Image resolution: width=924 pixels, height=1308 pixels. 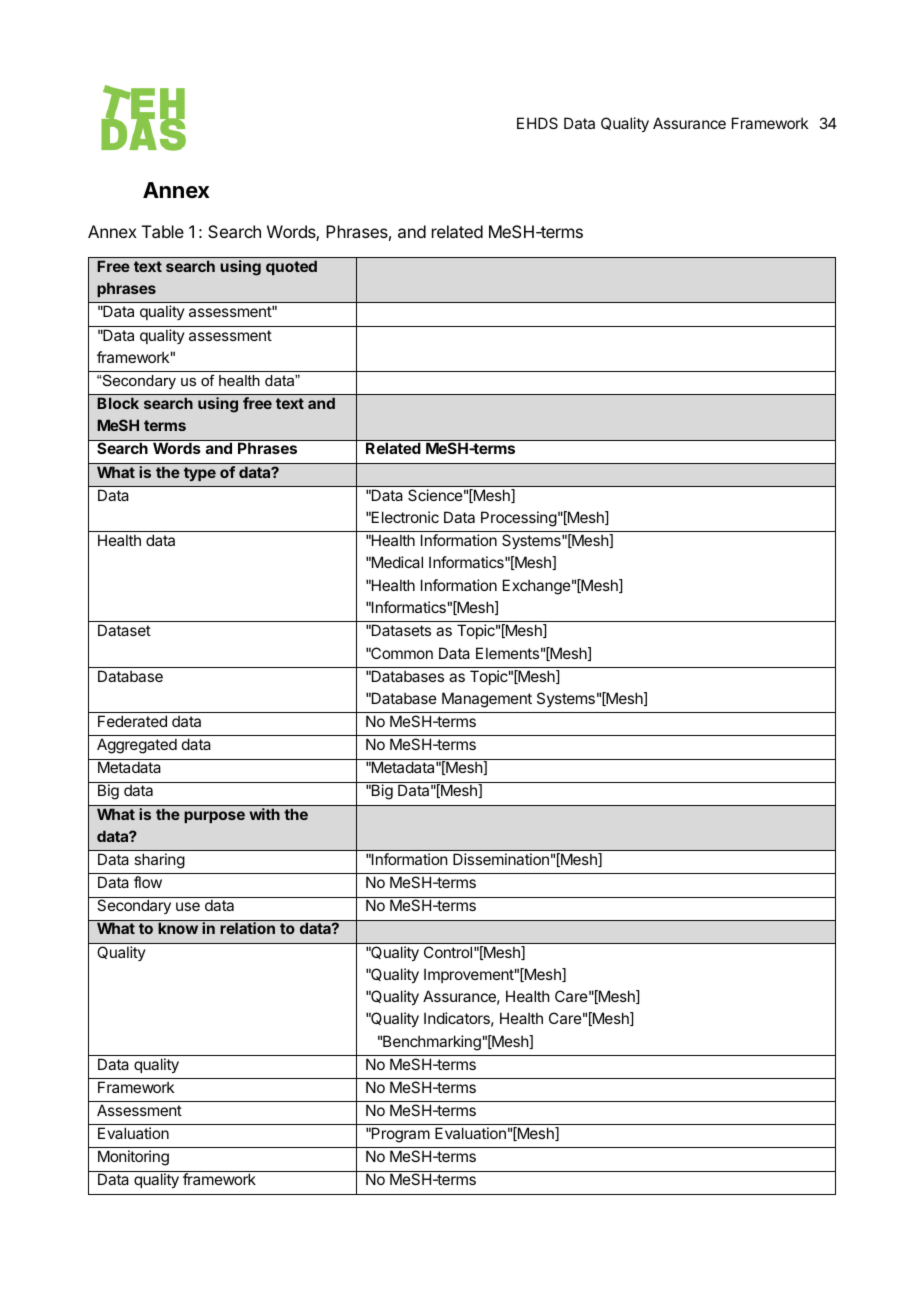 I want to click on relation, so click(x=247, y=928).
